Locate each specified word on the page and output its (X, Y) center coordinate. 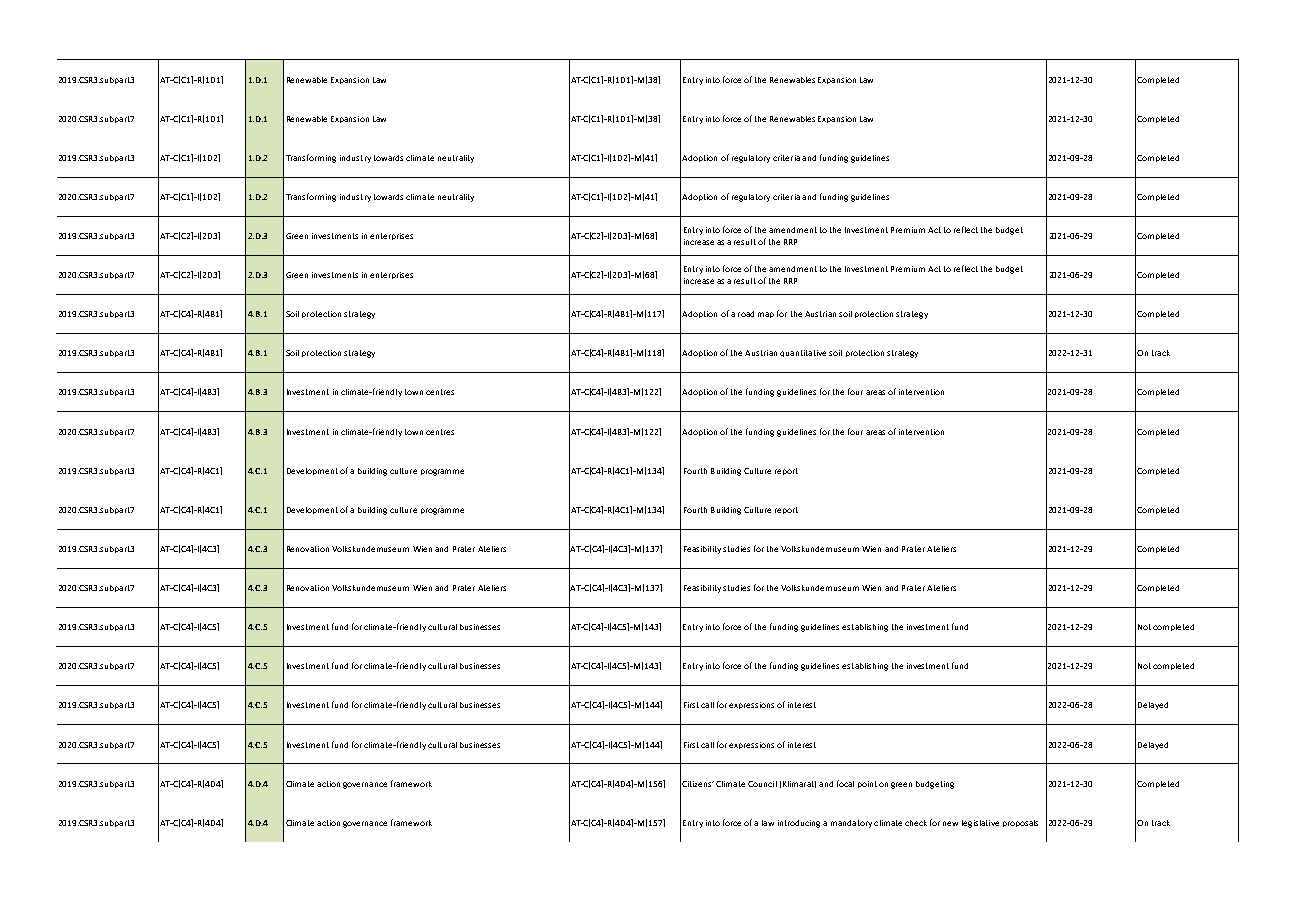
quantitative (803, 353)
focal (845, 783)
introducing (799, 824)
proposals (1020, 823)
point (867, 784)
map (766, 315)
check (916, 823)
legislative (980, 824)
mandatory (851, 824)
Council (762, 784)
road (746, 314)
